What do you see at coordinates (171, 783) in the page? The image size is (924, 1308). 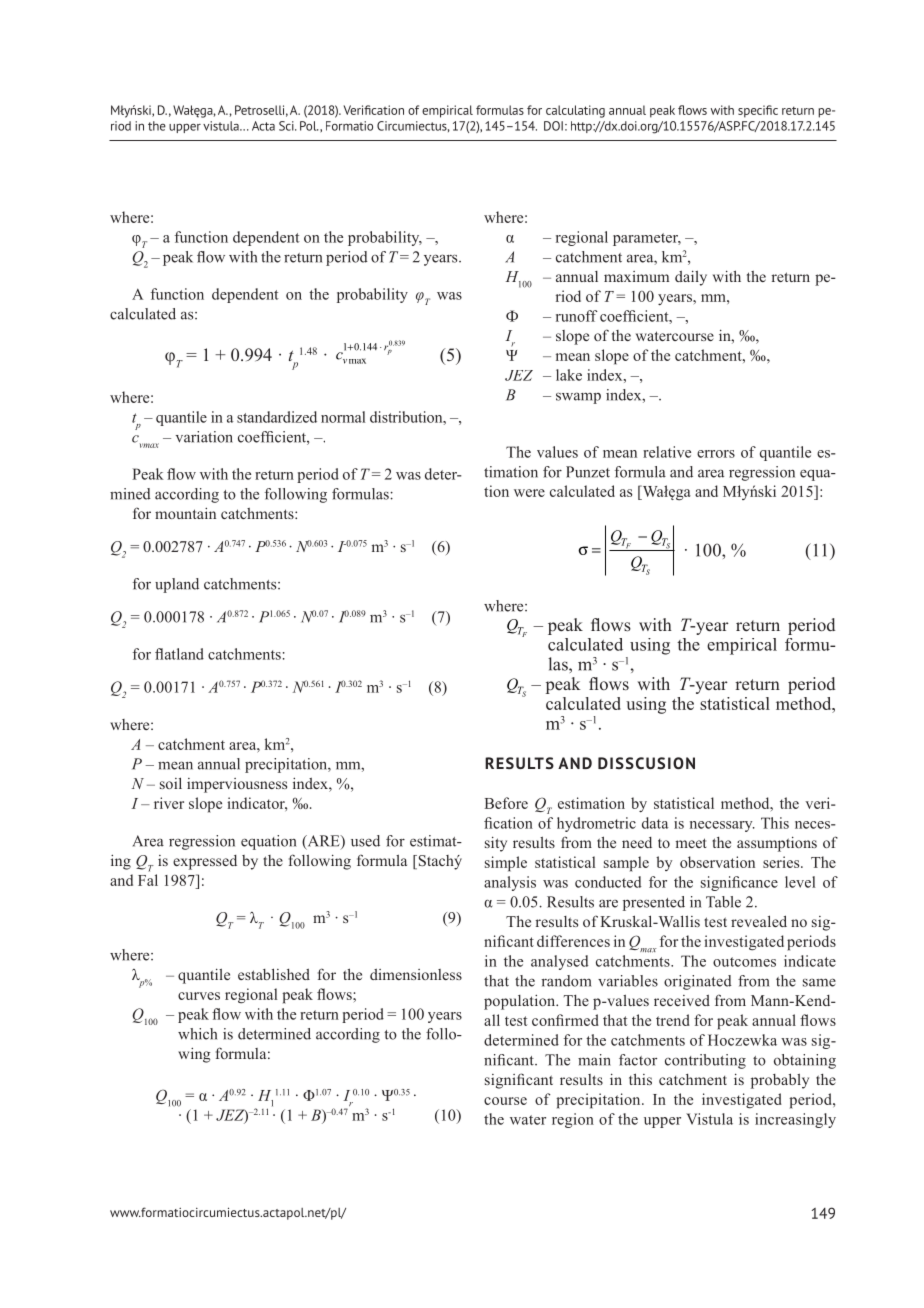 I see `soil` at bounding box center [171, 783].
